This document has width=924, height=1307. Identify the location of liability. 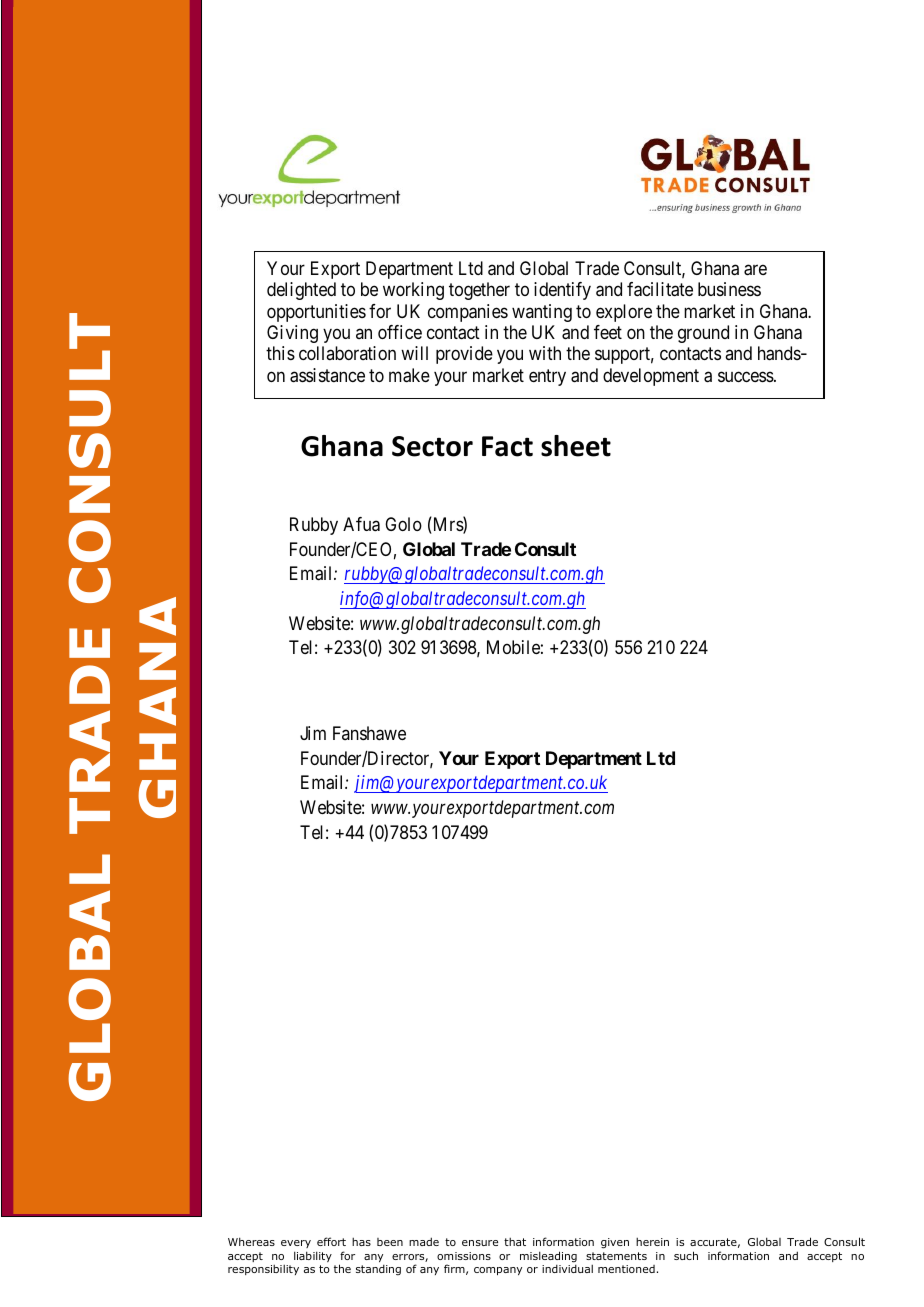
(313, 1256).
